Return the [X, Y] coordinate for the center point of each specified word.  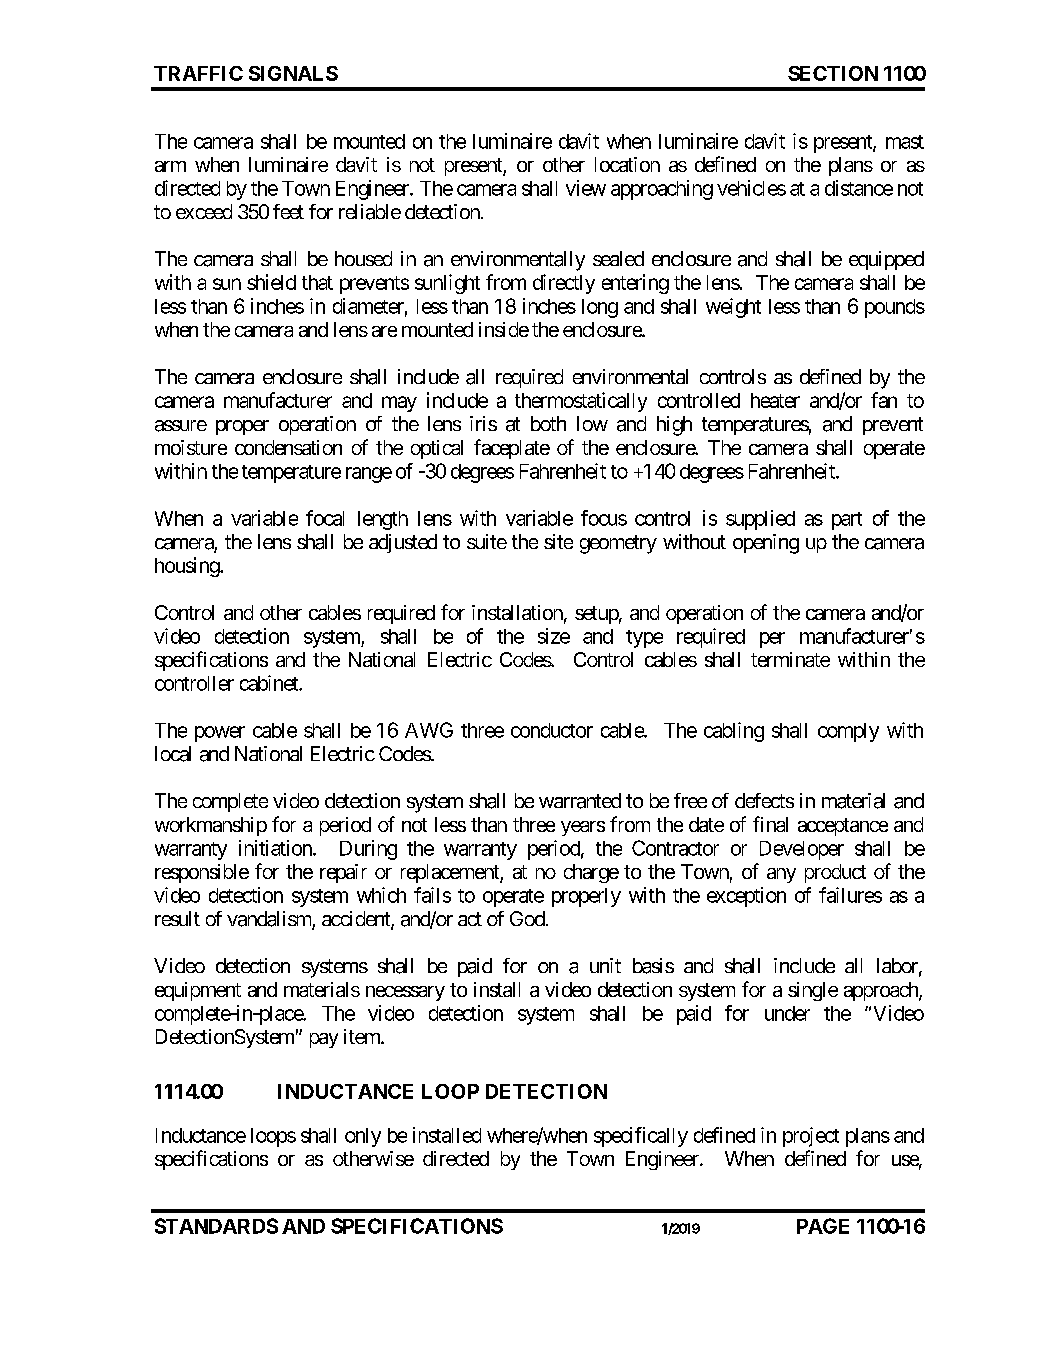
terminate [790, 659]
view [586, 188]
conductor [552, 730]
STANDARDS [216, 1226]
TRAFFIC [198, 73]
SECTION [833, 73]
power [220, 734]
